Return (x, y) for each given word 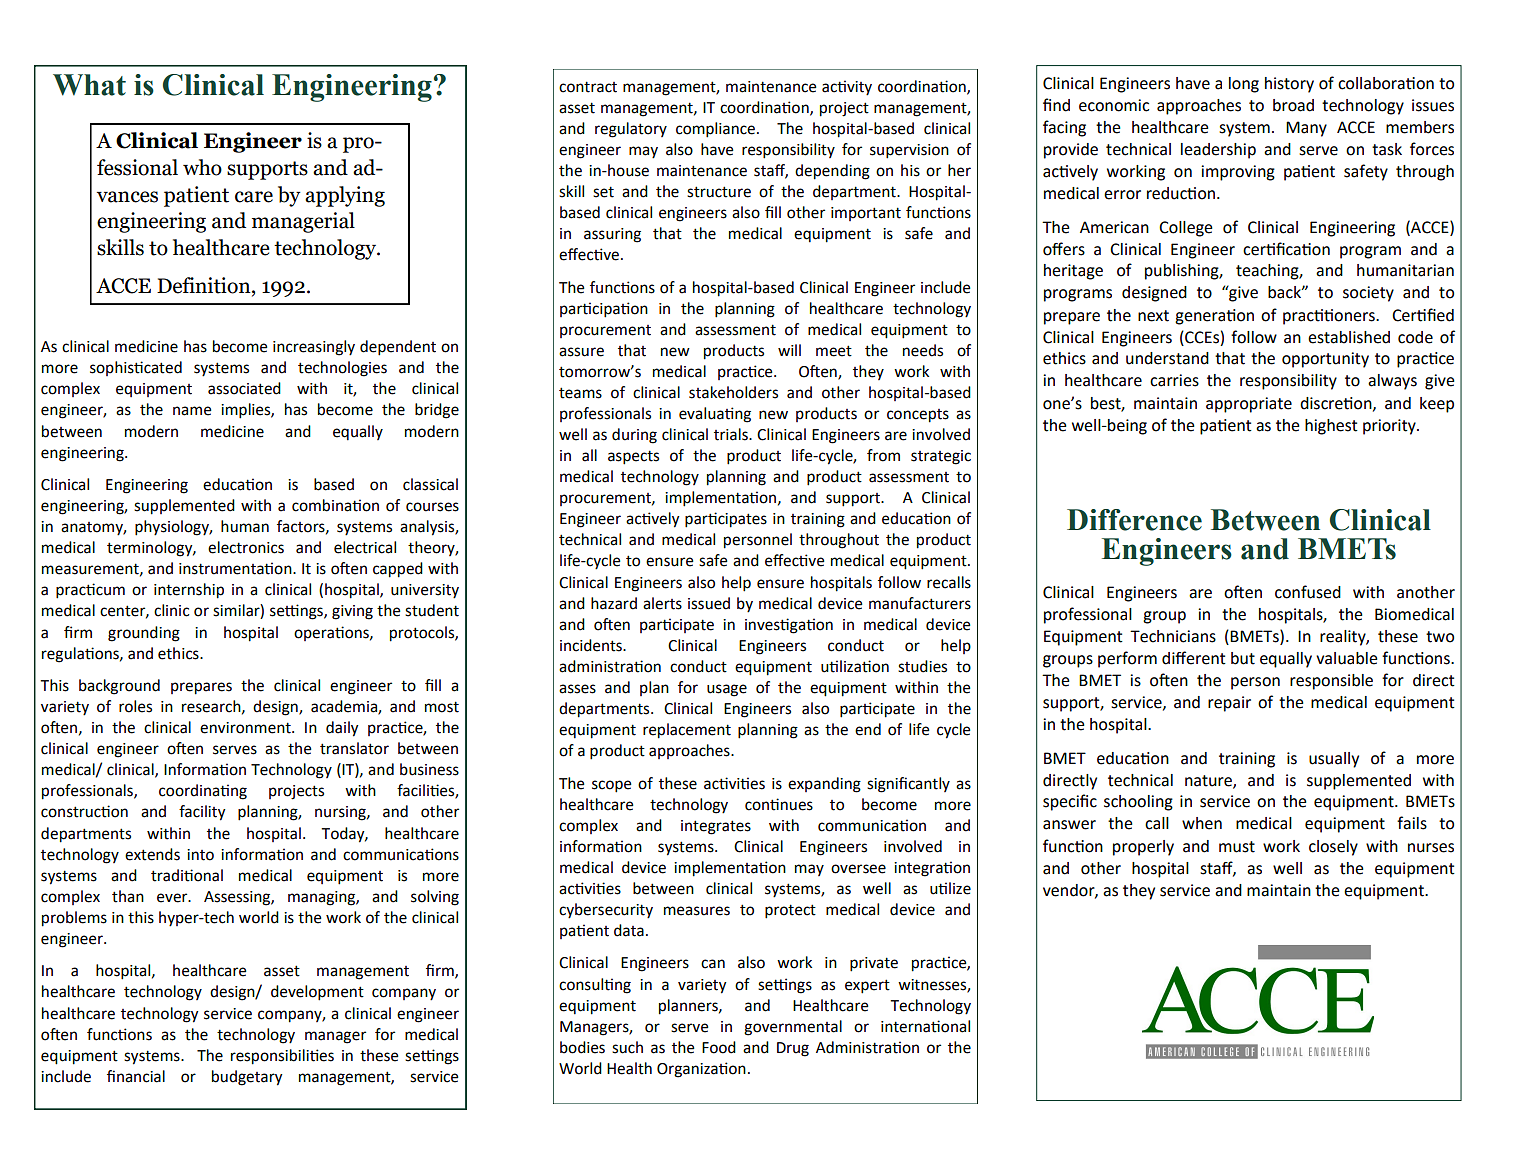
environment (246, 728)
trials (732, 434)
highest (1331, 427)
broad (1293, 105)
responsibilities (282, 1057)
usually (1334, 760)
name (192, 411)
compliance (715, 130)
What (89, 85)
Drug (793, 1049)
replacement (687, 731)
